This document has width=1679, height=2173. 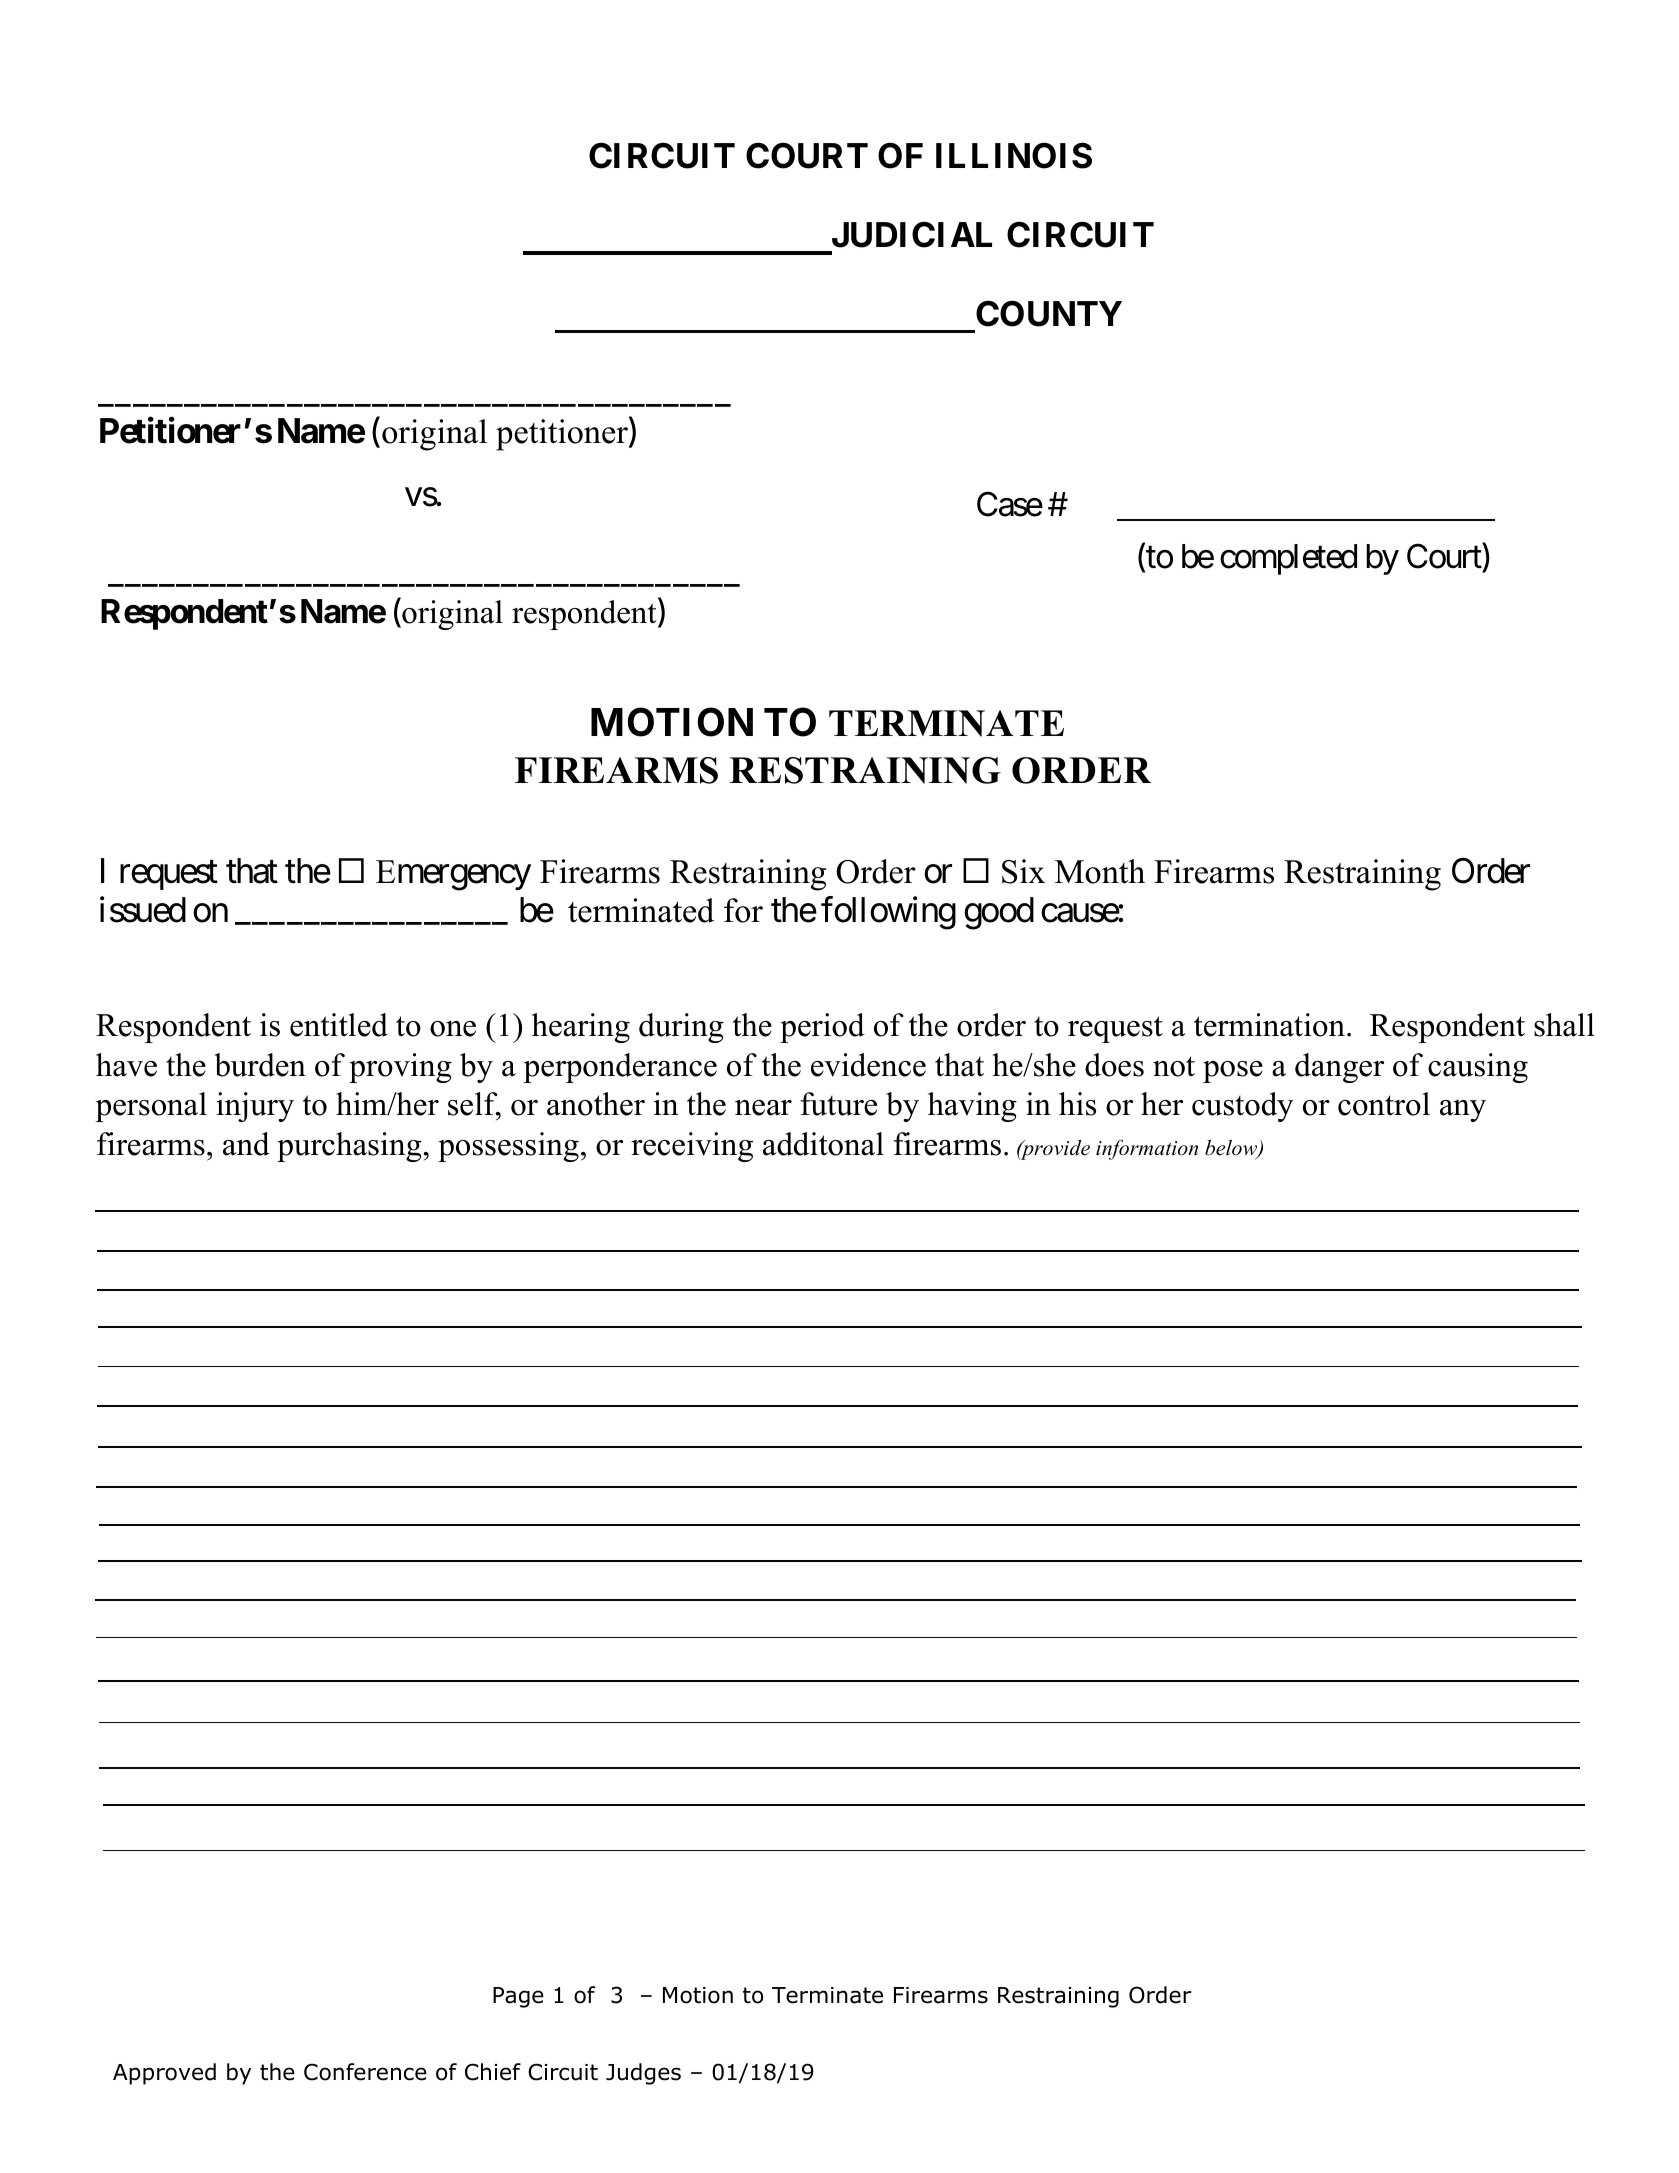 What do you see at coordinates (365, 2072) in the document?
I see `Conference` at bounding box center [365, 2072].
